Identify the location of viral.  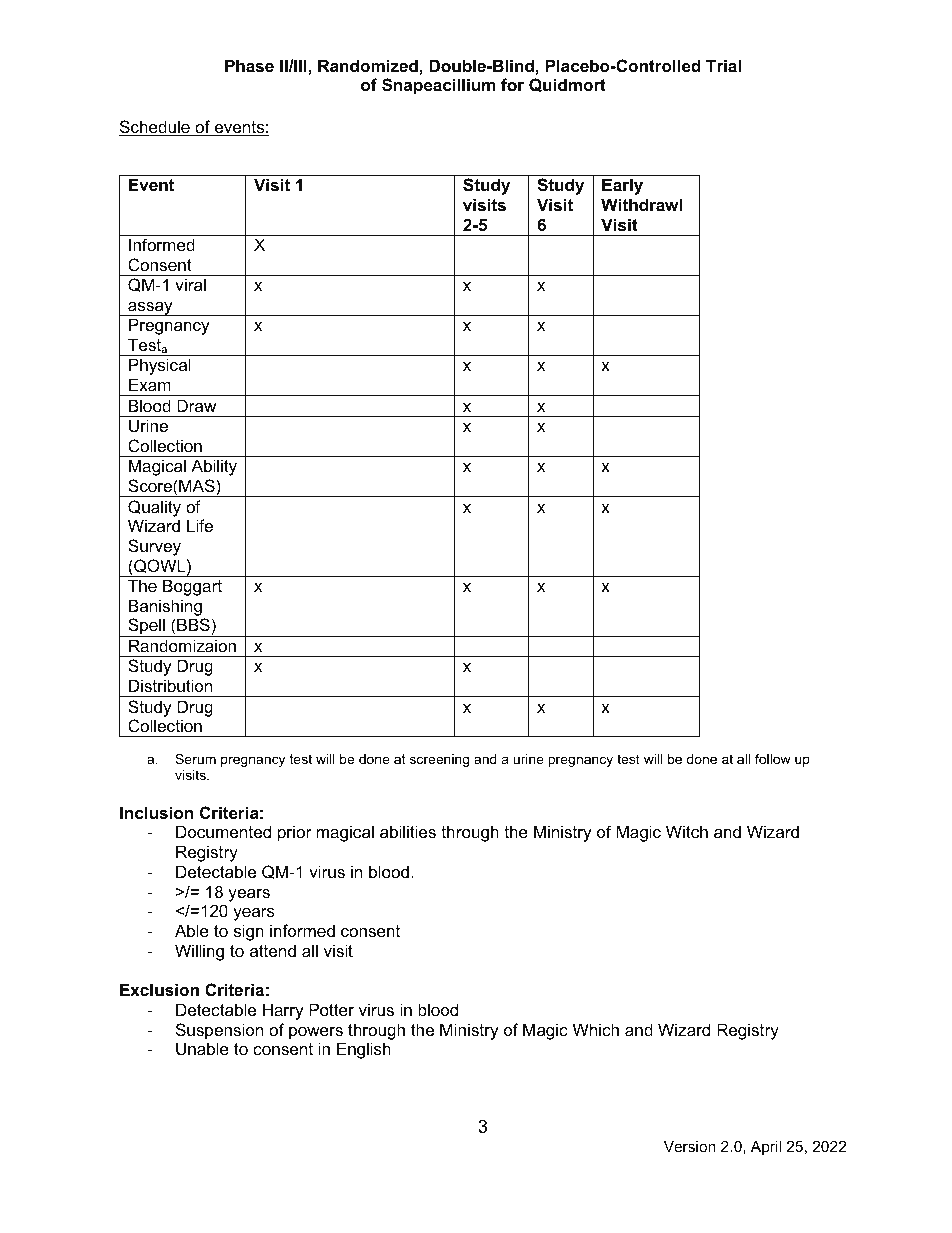
(190, 284).
